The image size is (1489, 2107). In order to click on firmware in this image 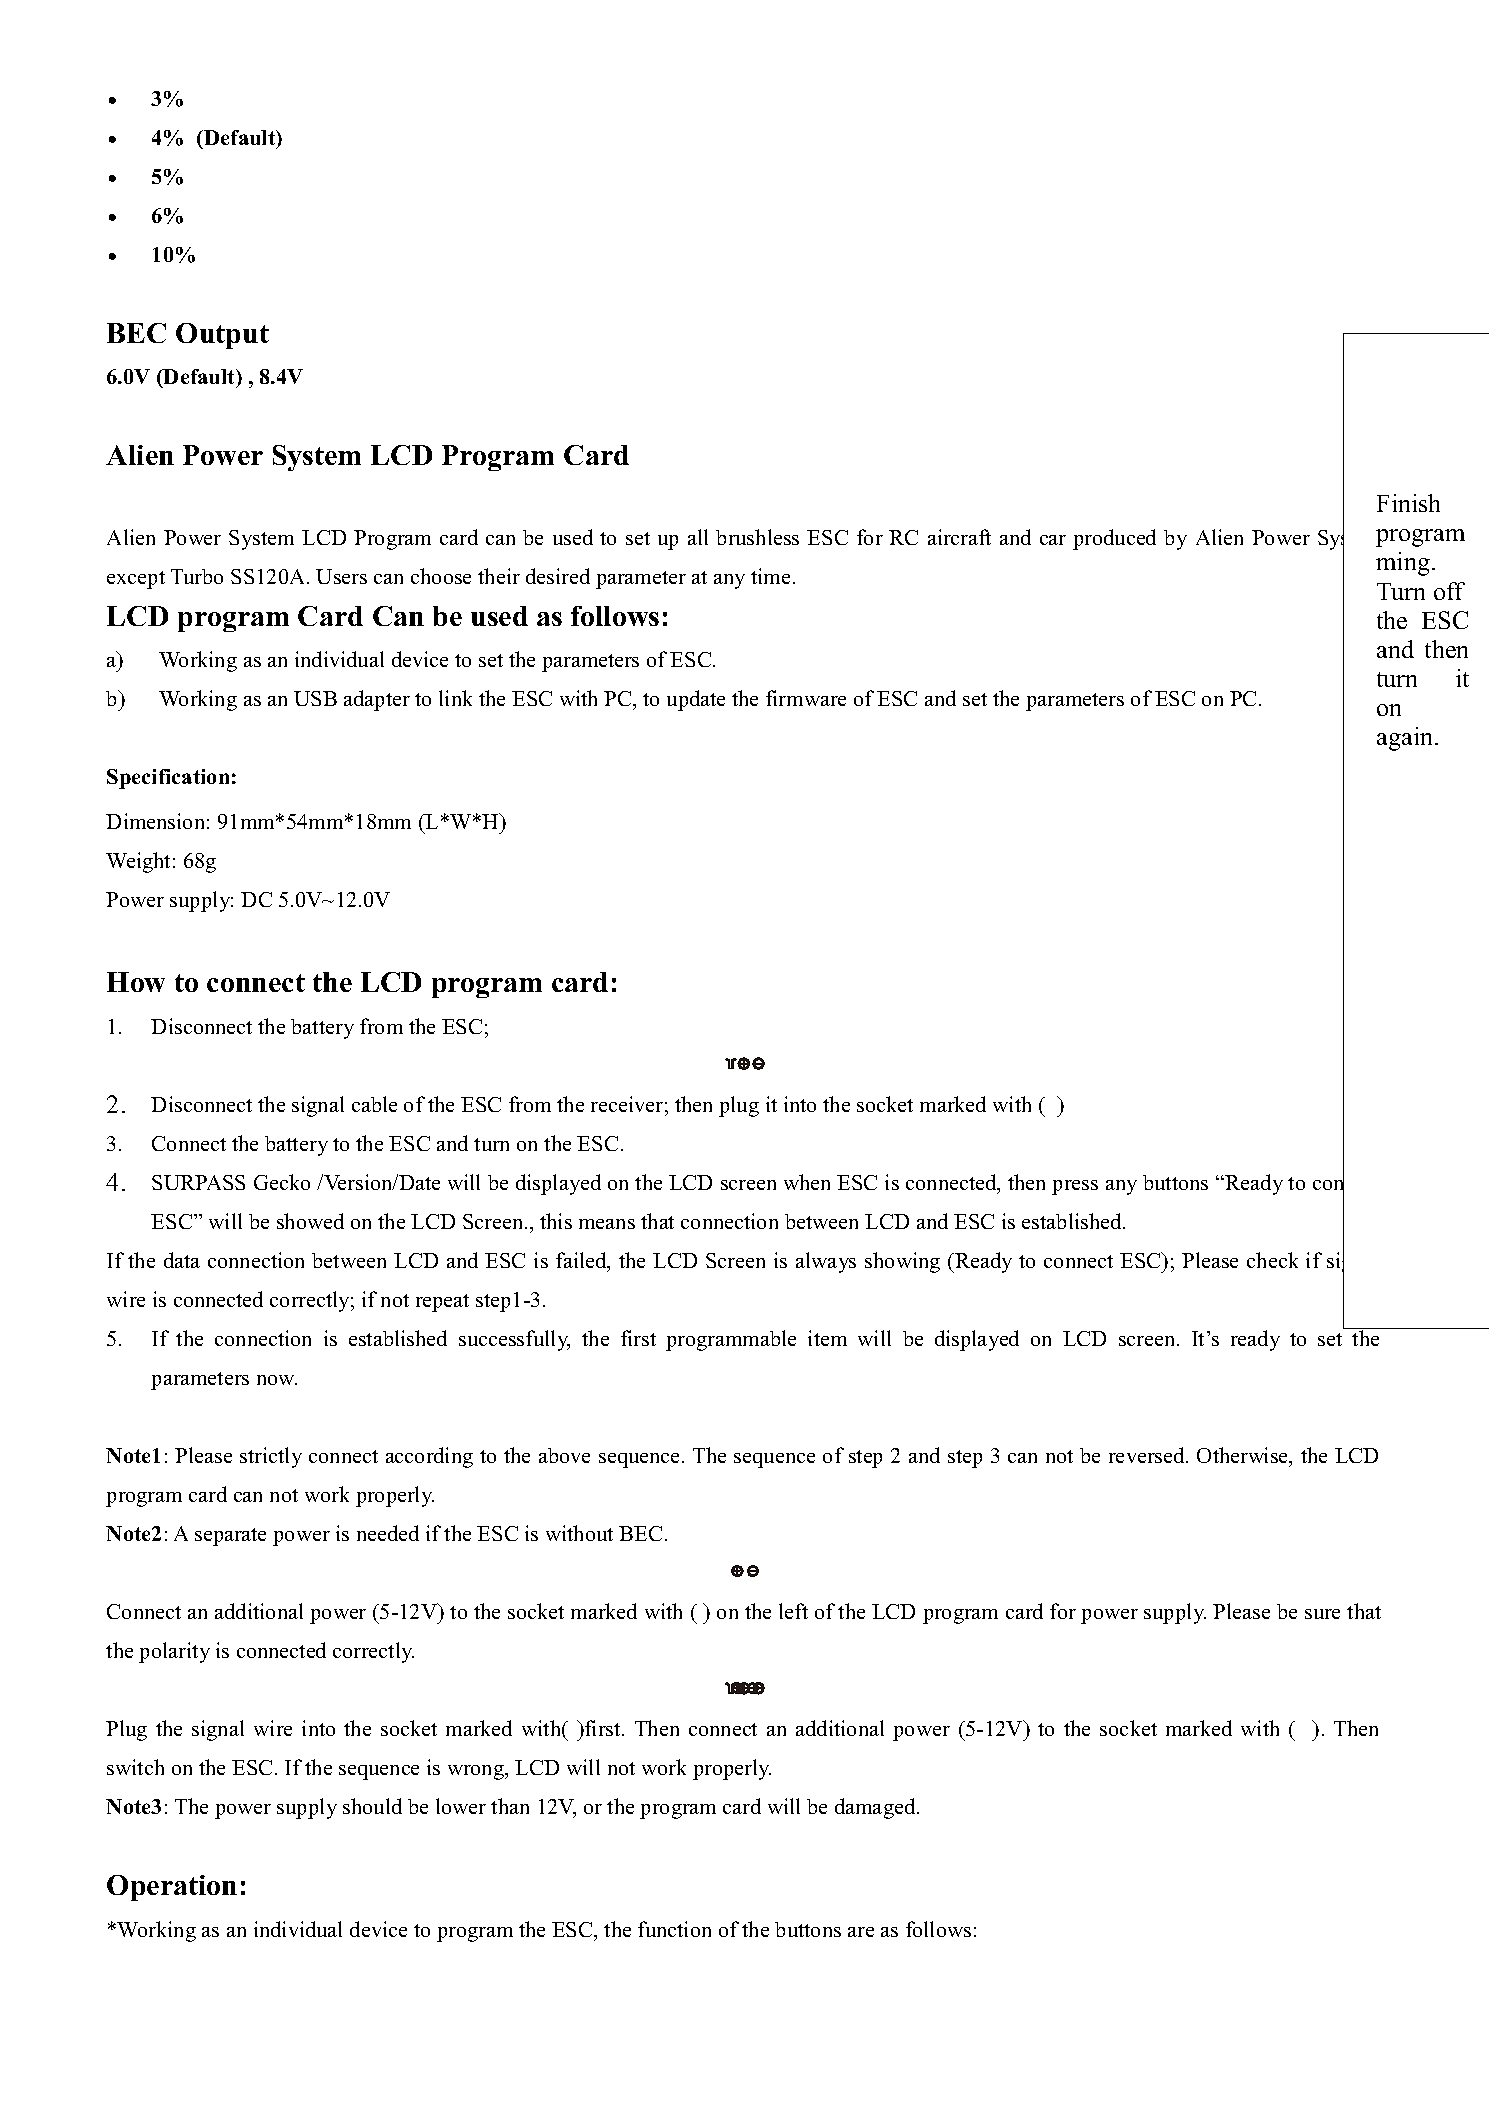, I will do `click(806, 698)`.
